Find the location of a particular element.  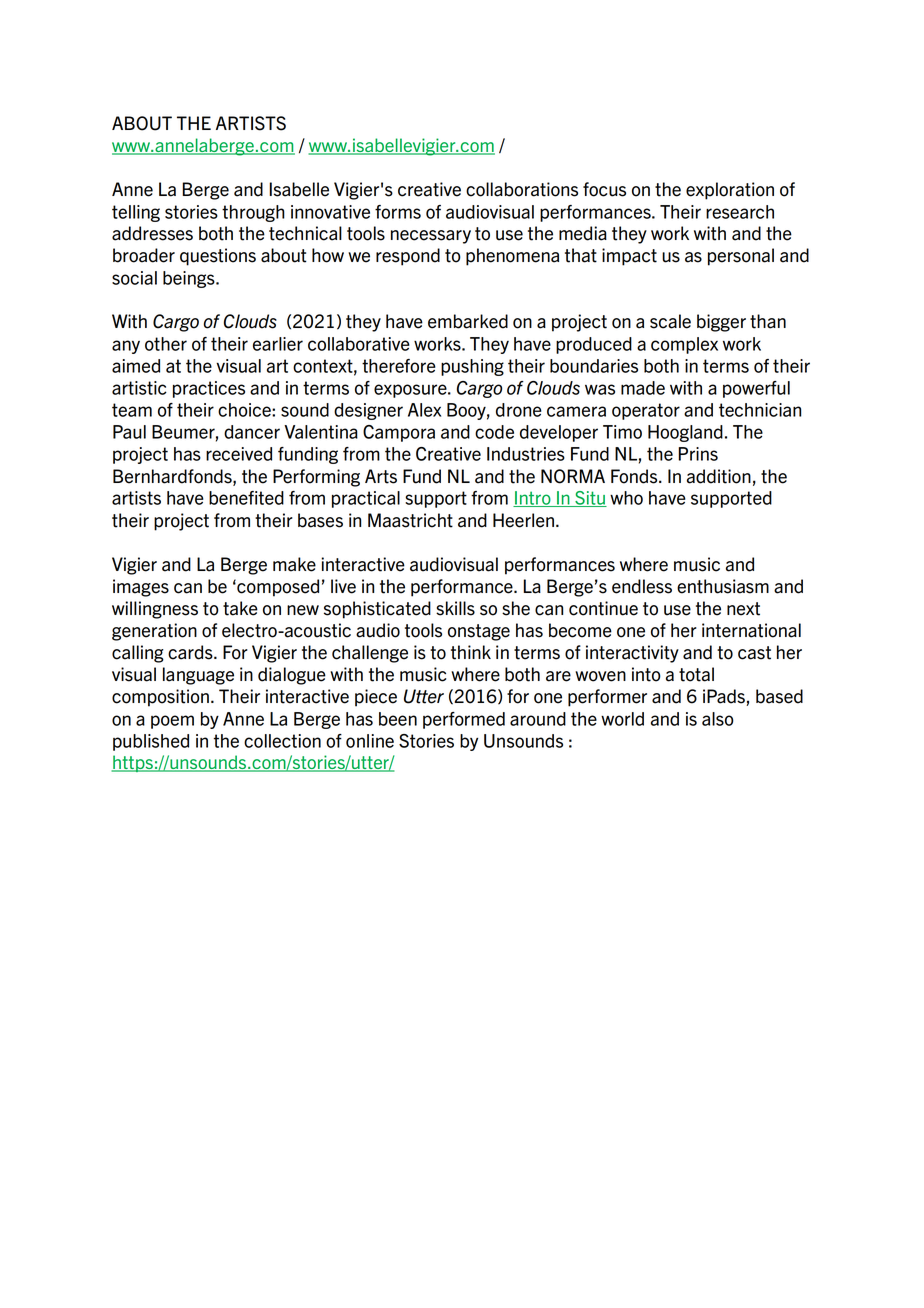

research is located at coordinates (740, 212).
